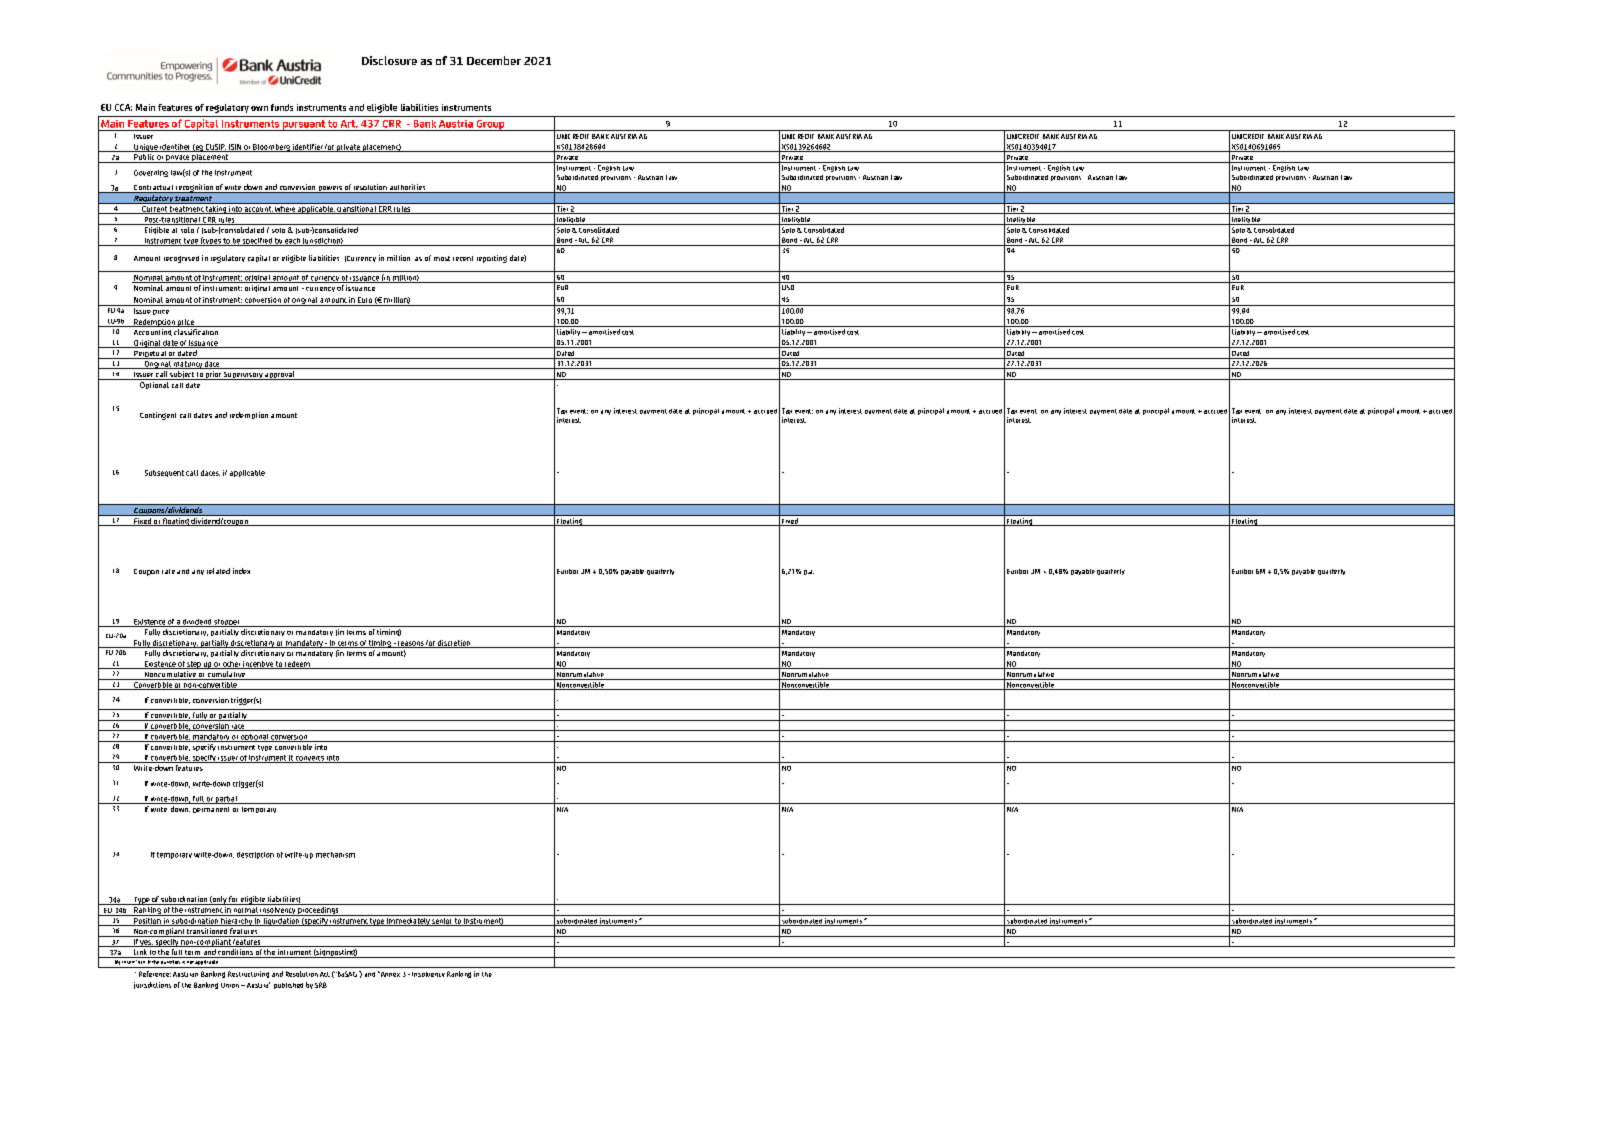  Describe the element at coordinates (218, 571) in the page. I see `related` at that location.
